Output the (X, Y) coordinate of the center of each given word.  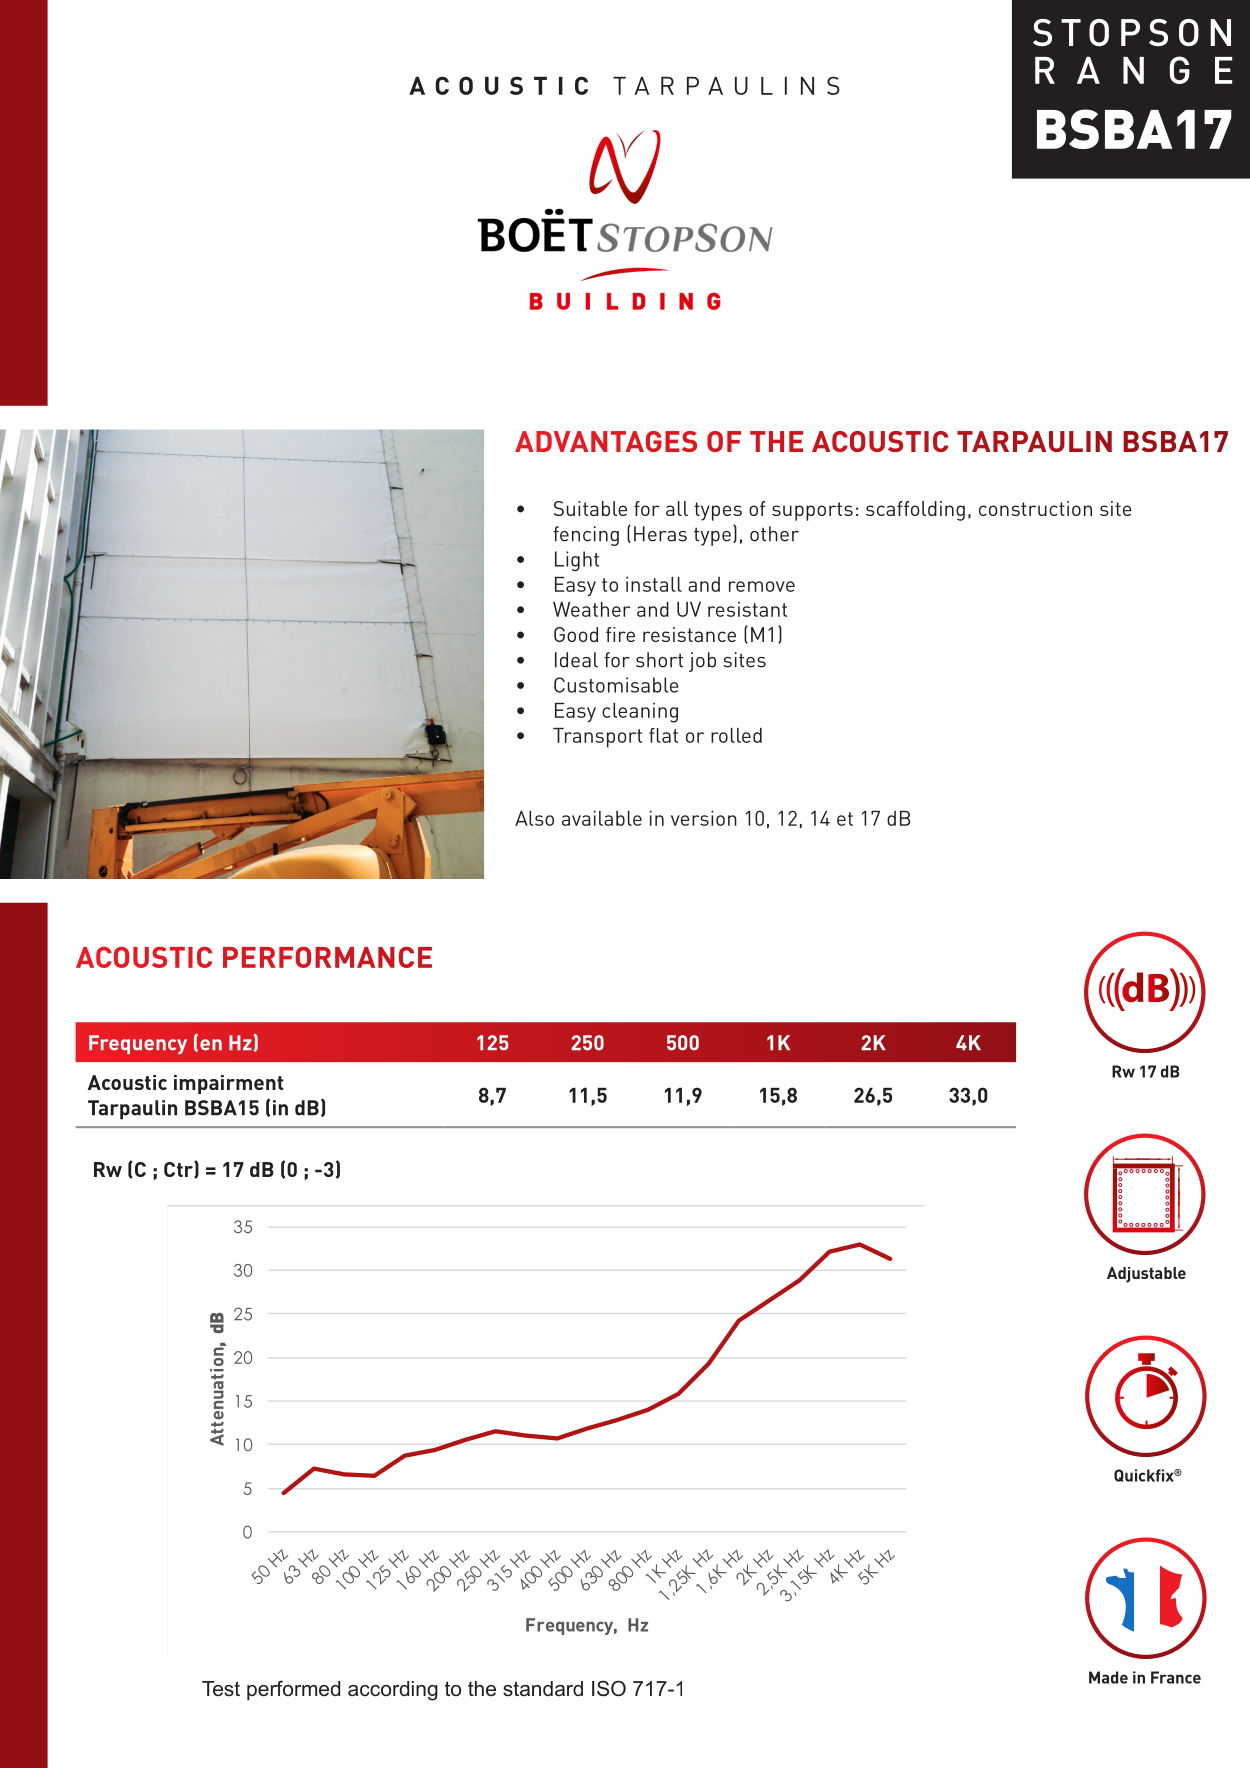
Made (1108, 1677)
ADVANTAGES (606, 441)
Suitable (590, 508)
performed (293, 1690)
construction (1035, 508)
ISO (609, 1688)
